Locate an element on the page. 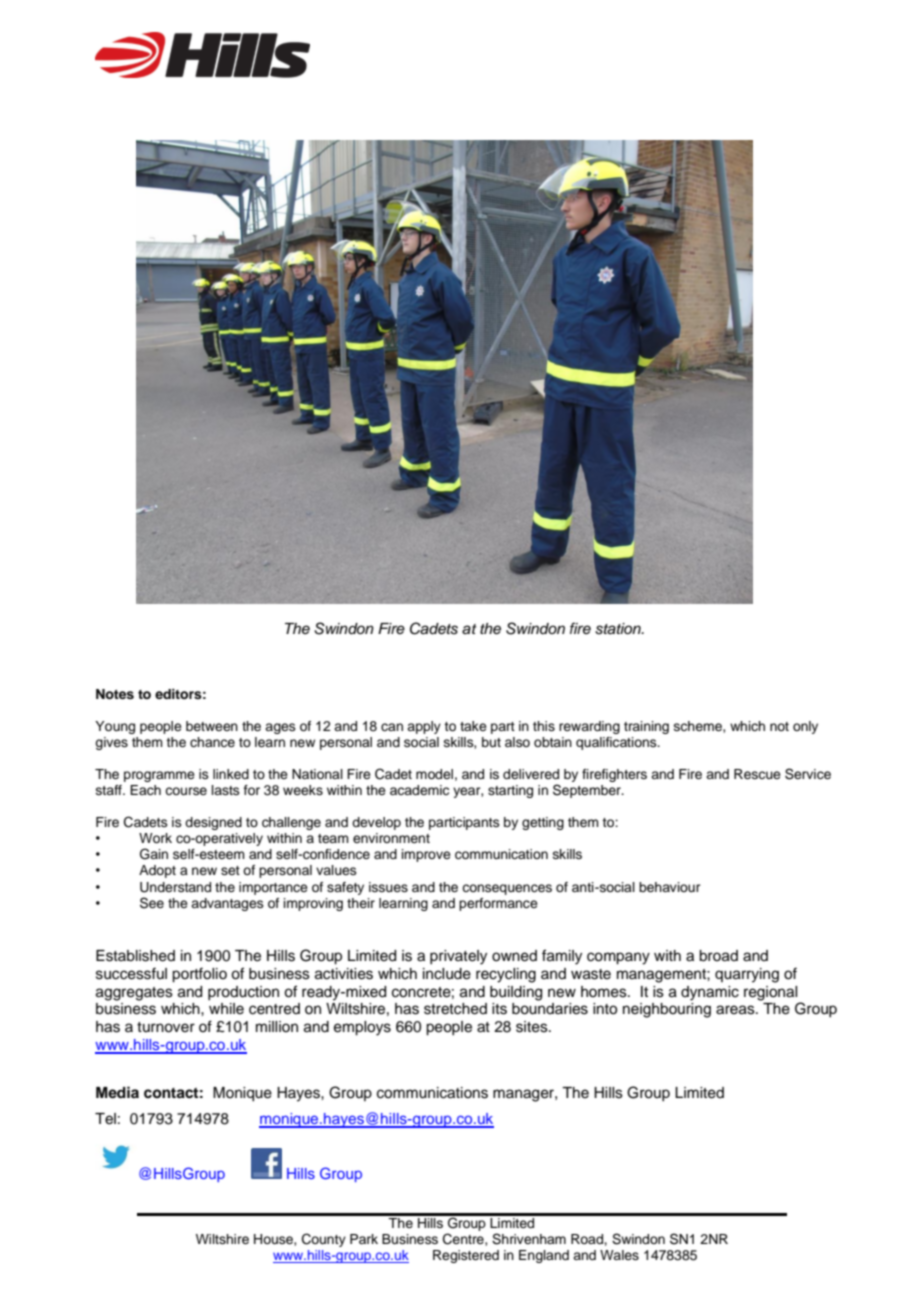 Image resolution: width=924 pixels, height=1308 pixels. improve is located at coordinates (426, 855).
